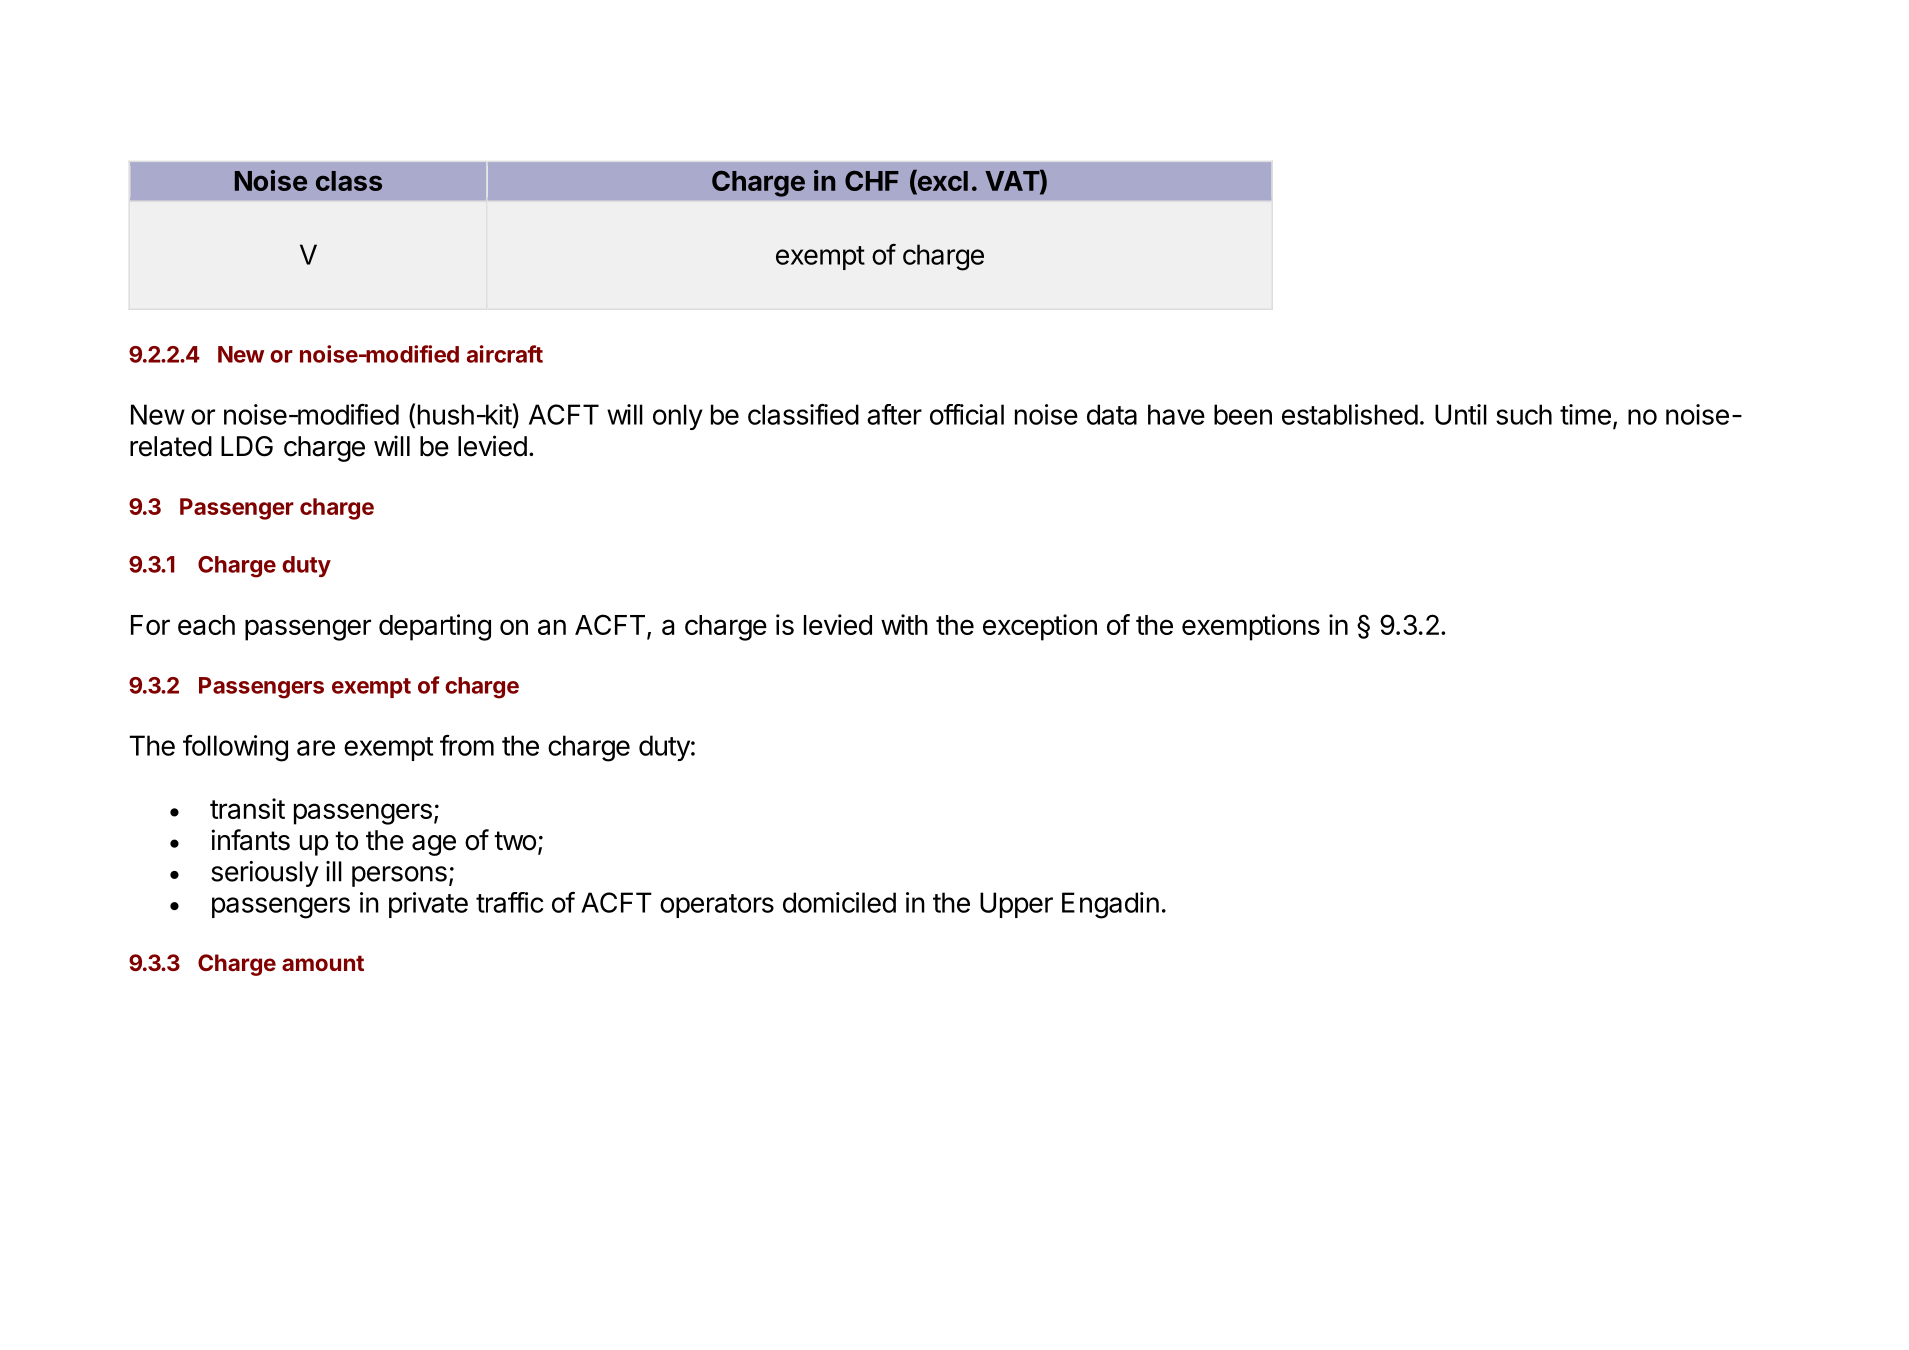 The image size is (1909, 1350). What do you see at coordinates (206, 625) in the page?
I see `each` at bounding box center [206, 625].
